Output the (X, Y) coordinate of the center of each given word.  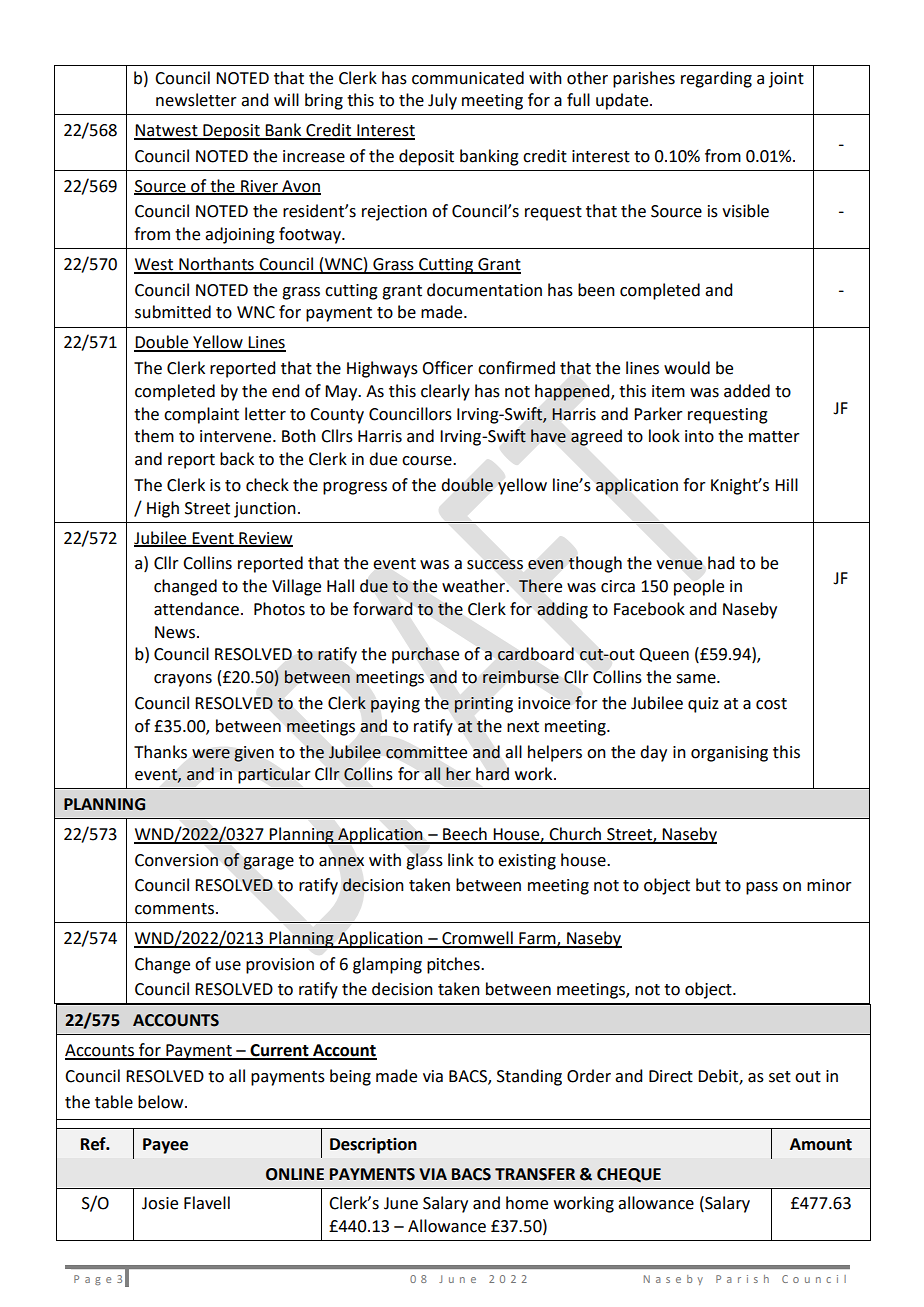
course (428, 461)
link (461, 859)
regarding (716, 79)
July (442, 101)
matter (774, 437)
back (237, 459)
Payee (165, 1146)
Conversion (176, 860)
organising (729, 754)
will (286, 99)
